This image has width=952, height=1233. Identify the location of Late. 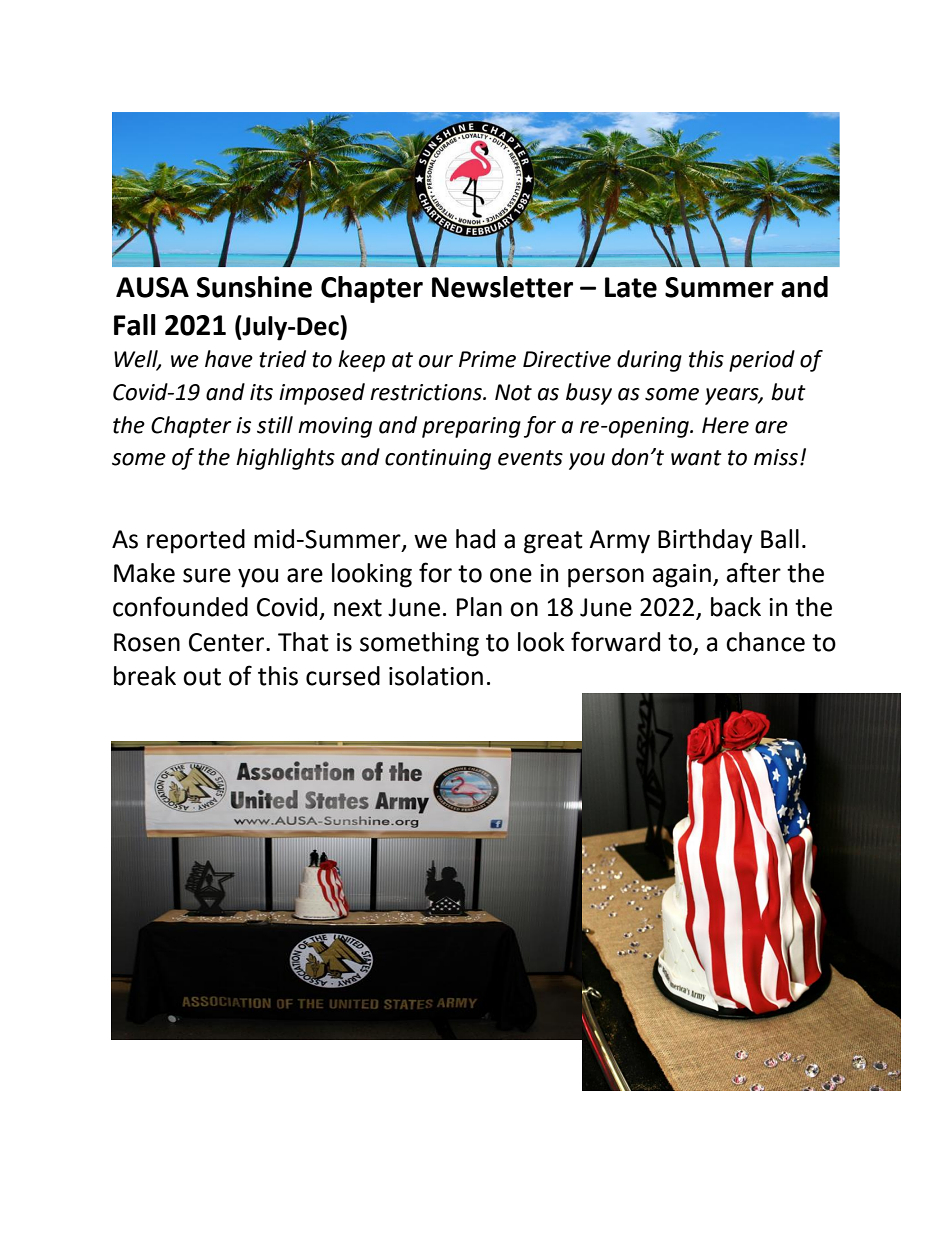
(631, 287).
